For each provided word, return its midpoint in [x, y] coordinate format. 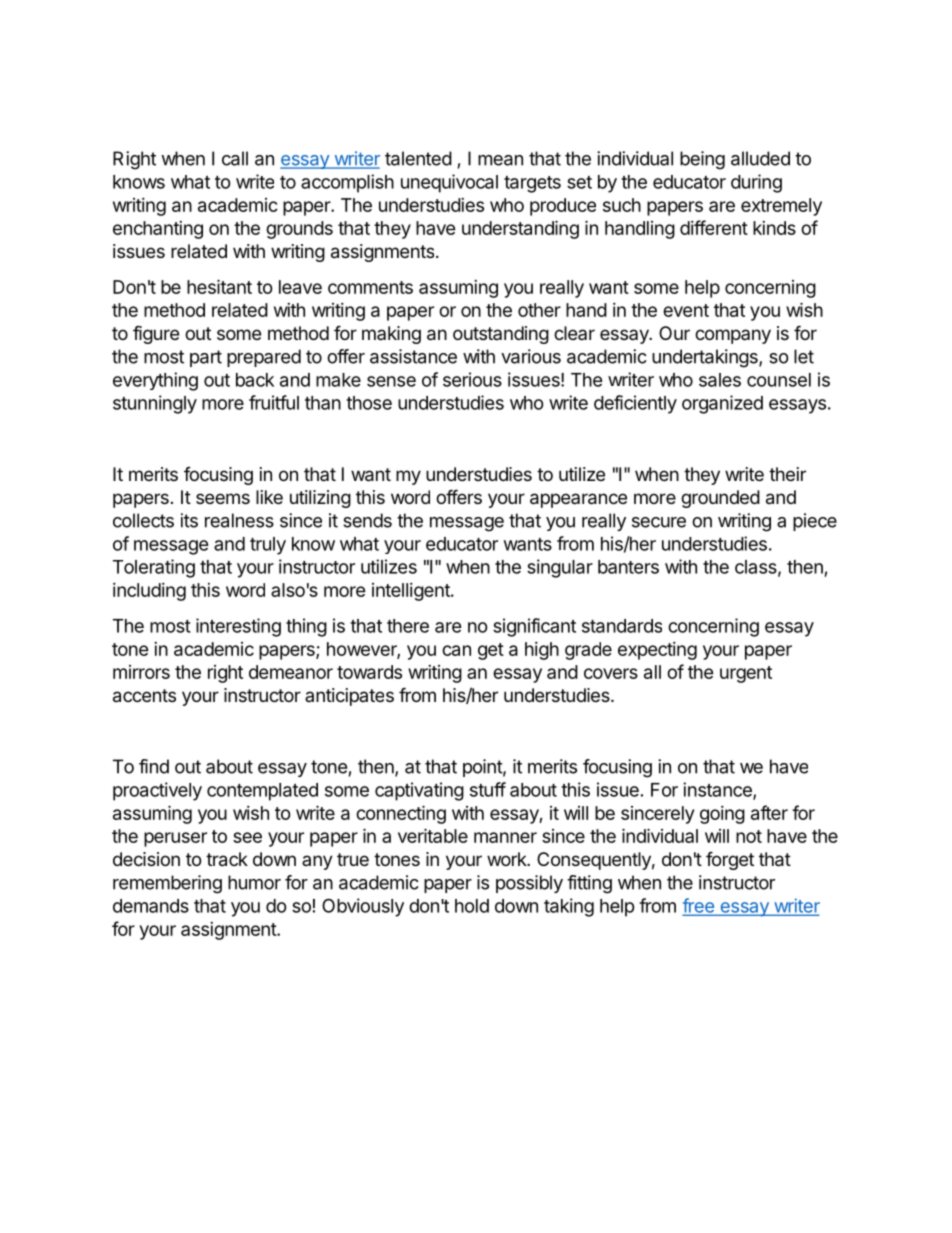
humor [254, 882]
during [756, 183]
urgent [746, 674]
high [542, 651]
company [733, 336]
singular [560, 568]
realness [239, 520]
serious [472, 379]
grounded [720, 499]
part [206, 358]
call [235, 158]
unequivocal [449, 183]
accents [144, 696]
